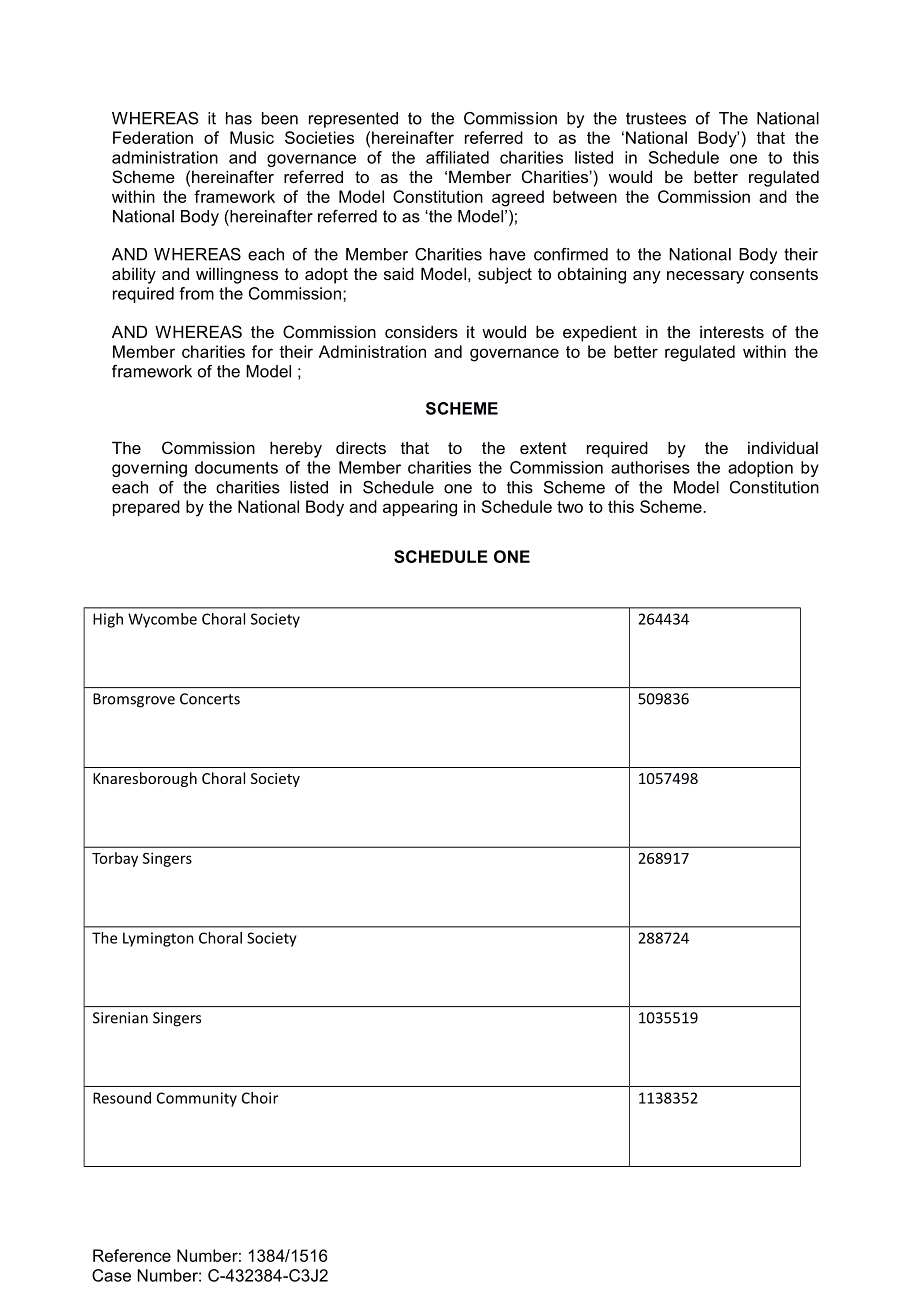 Image resolution: width=924 pixels, height=1307 pixels. What do you see at coordinates (260, 1098) in the page?
I see `Choir` at bounding box center [260, 1098].
